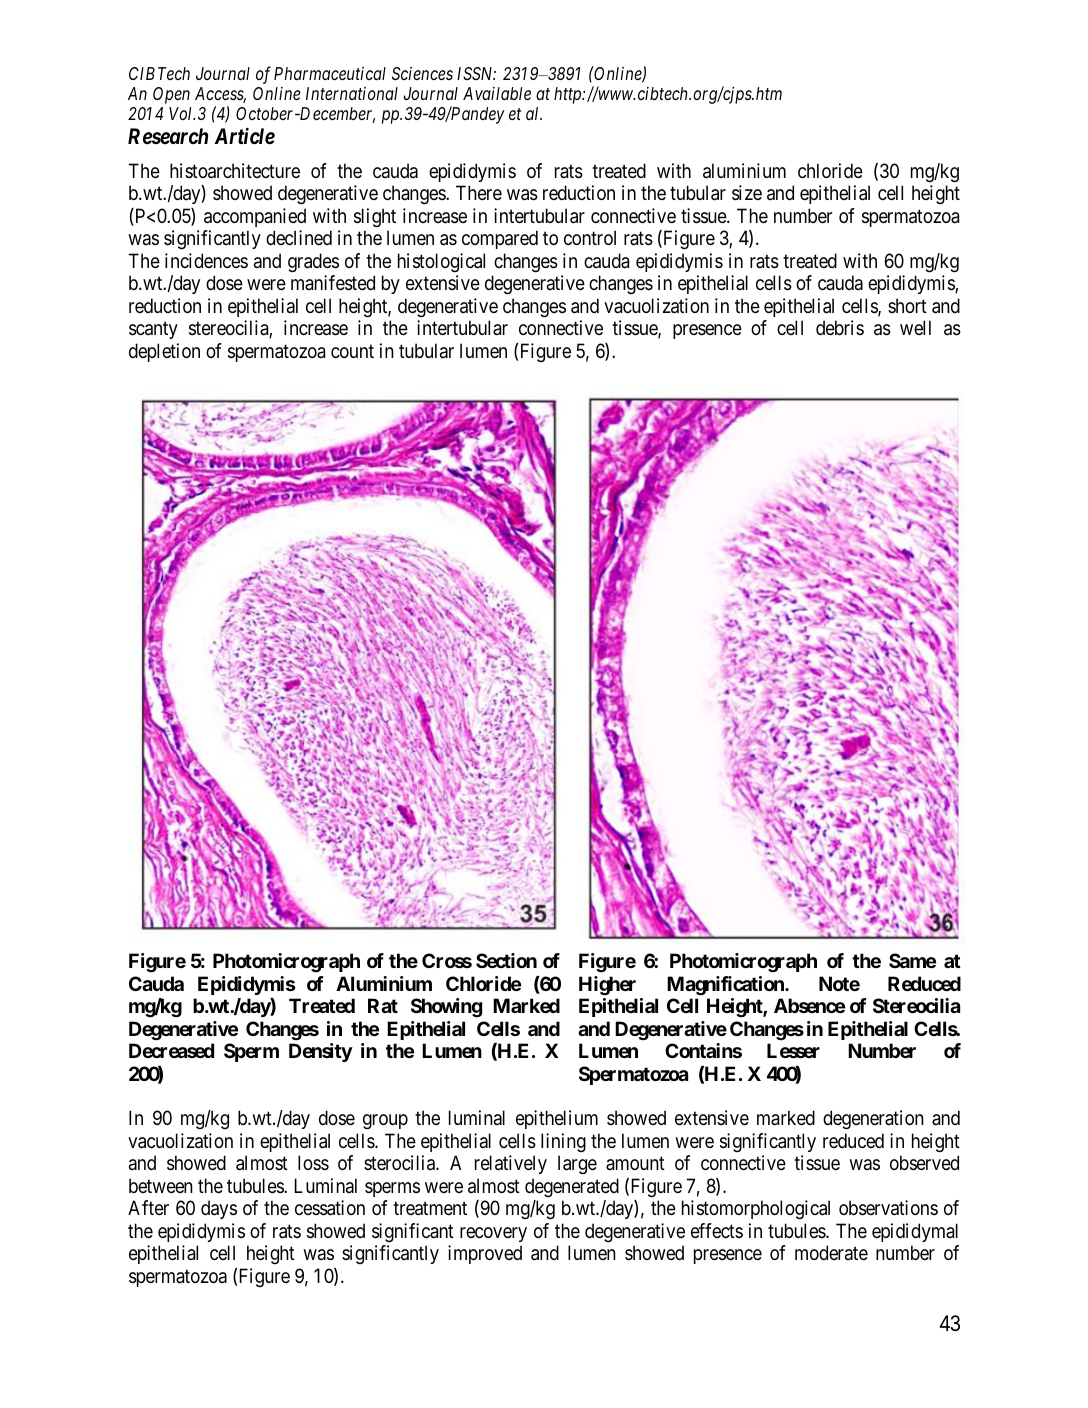 The width and height of the page is (1088, 1408). I want to click on debris, so click(840, 328).
